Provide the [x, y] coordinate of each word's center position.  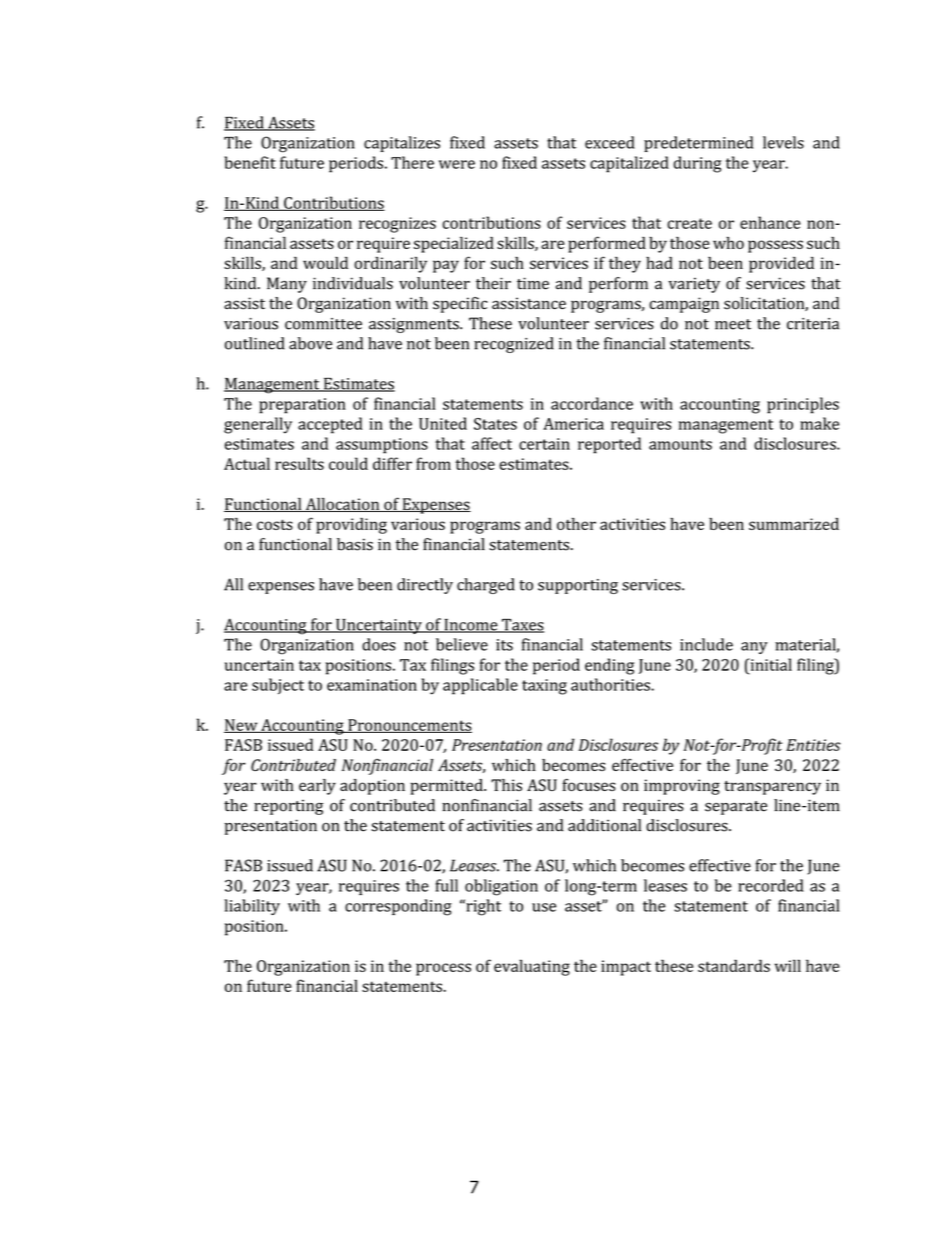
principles [803, 405]
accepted [330, 425]
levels [783, 142]
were [457, 164]
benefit [250, 162]
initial [770, 664]
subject [278, 686]
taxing [544, 687]
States [495, 424]
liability [252, 907]
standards [734, 965]
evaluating [532, 967]
